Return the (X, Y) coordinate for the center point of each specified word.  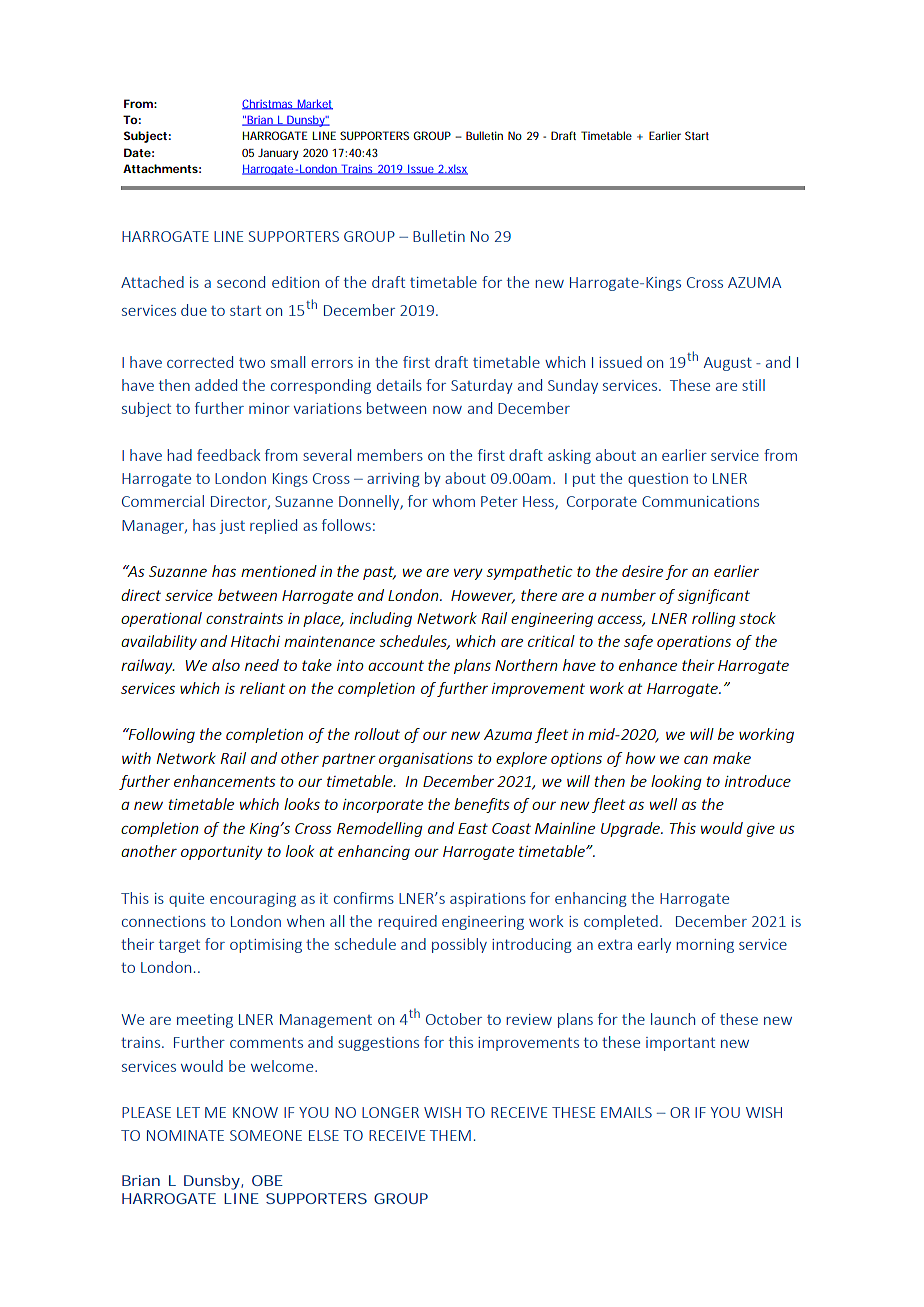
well (663, 804)
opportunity (222, 853)
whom (453, 501)
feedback (228, 455)
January (278, 154)
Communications (700, 501)
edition (295, 282)
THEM (450, 1135)
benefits (482, 805)
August (728, 364)
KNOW (255, 1112)
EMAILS (626, 1112)
